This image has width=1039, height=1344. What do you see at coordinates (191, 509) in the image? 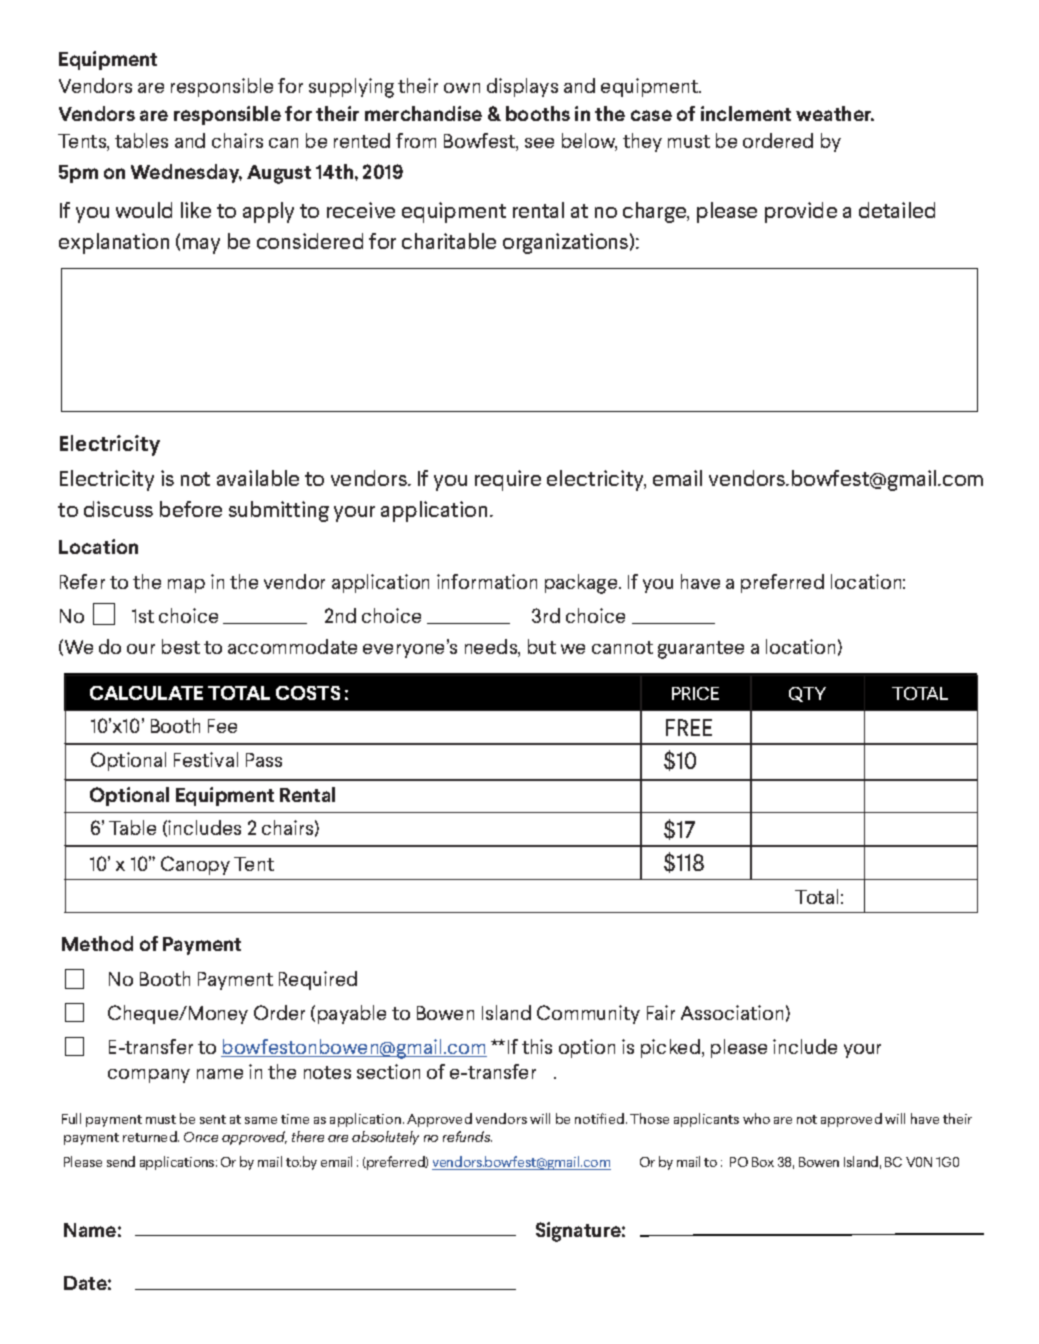
I see `before` at bounding box center [191, 509].
